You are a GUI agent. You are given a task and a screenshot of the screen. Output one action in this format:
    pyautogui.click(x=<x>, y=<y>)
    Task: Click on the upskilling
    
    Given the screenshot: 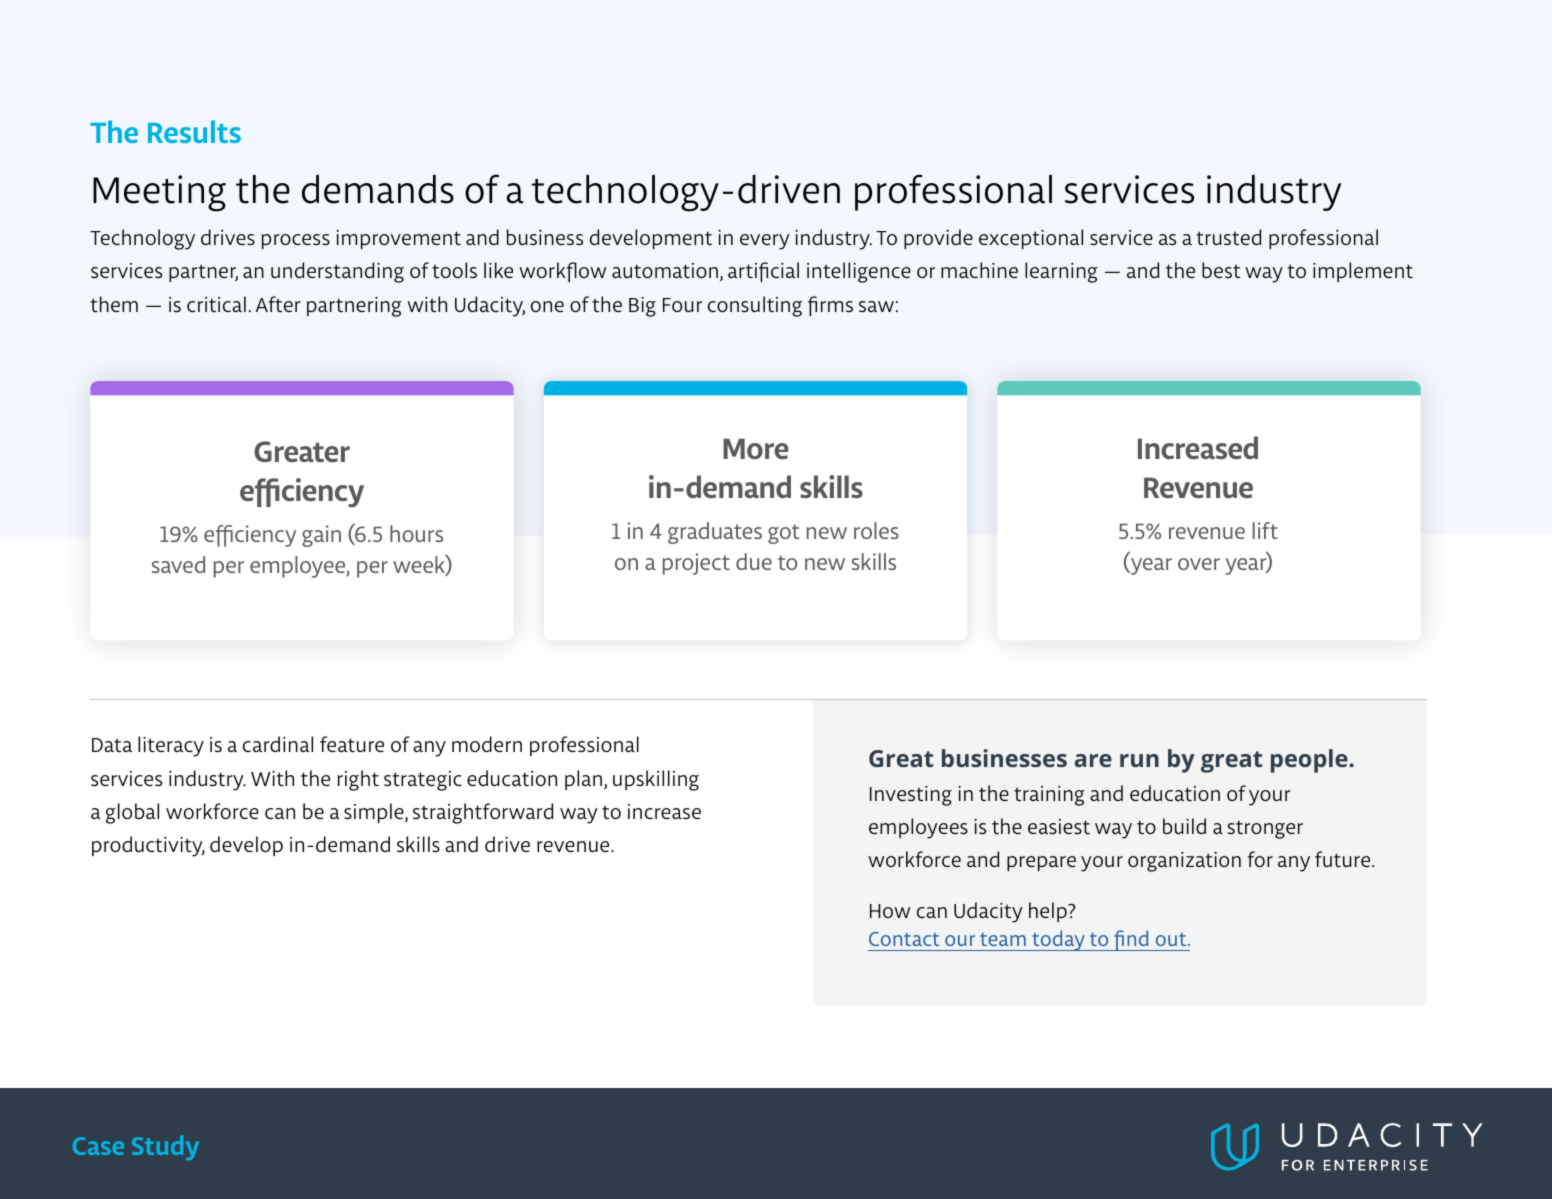 What is the action you would take?
    pyautogui.click(x=656, y=780)
